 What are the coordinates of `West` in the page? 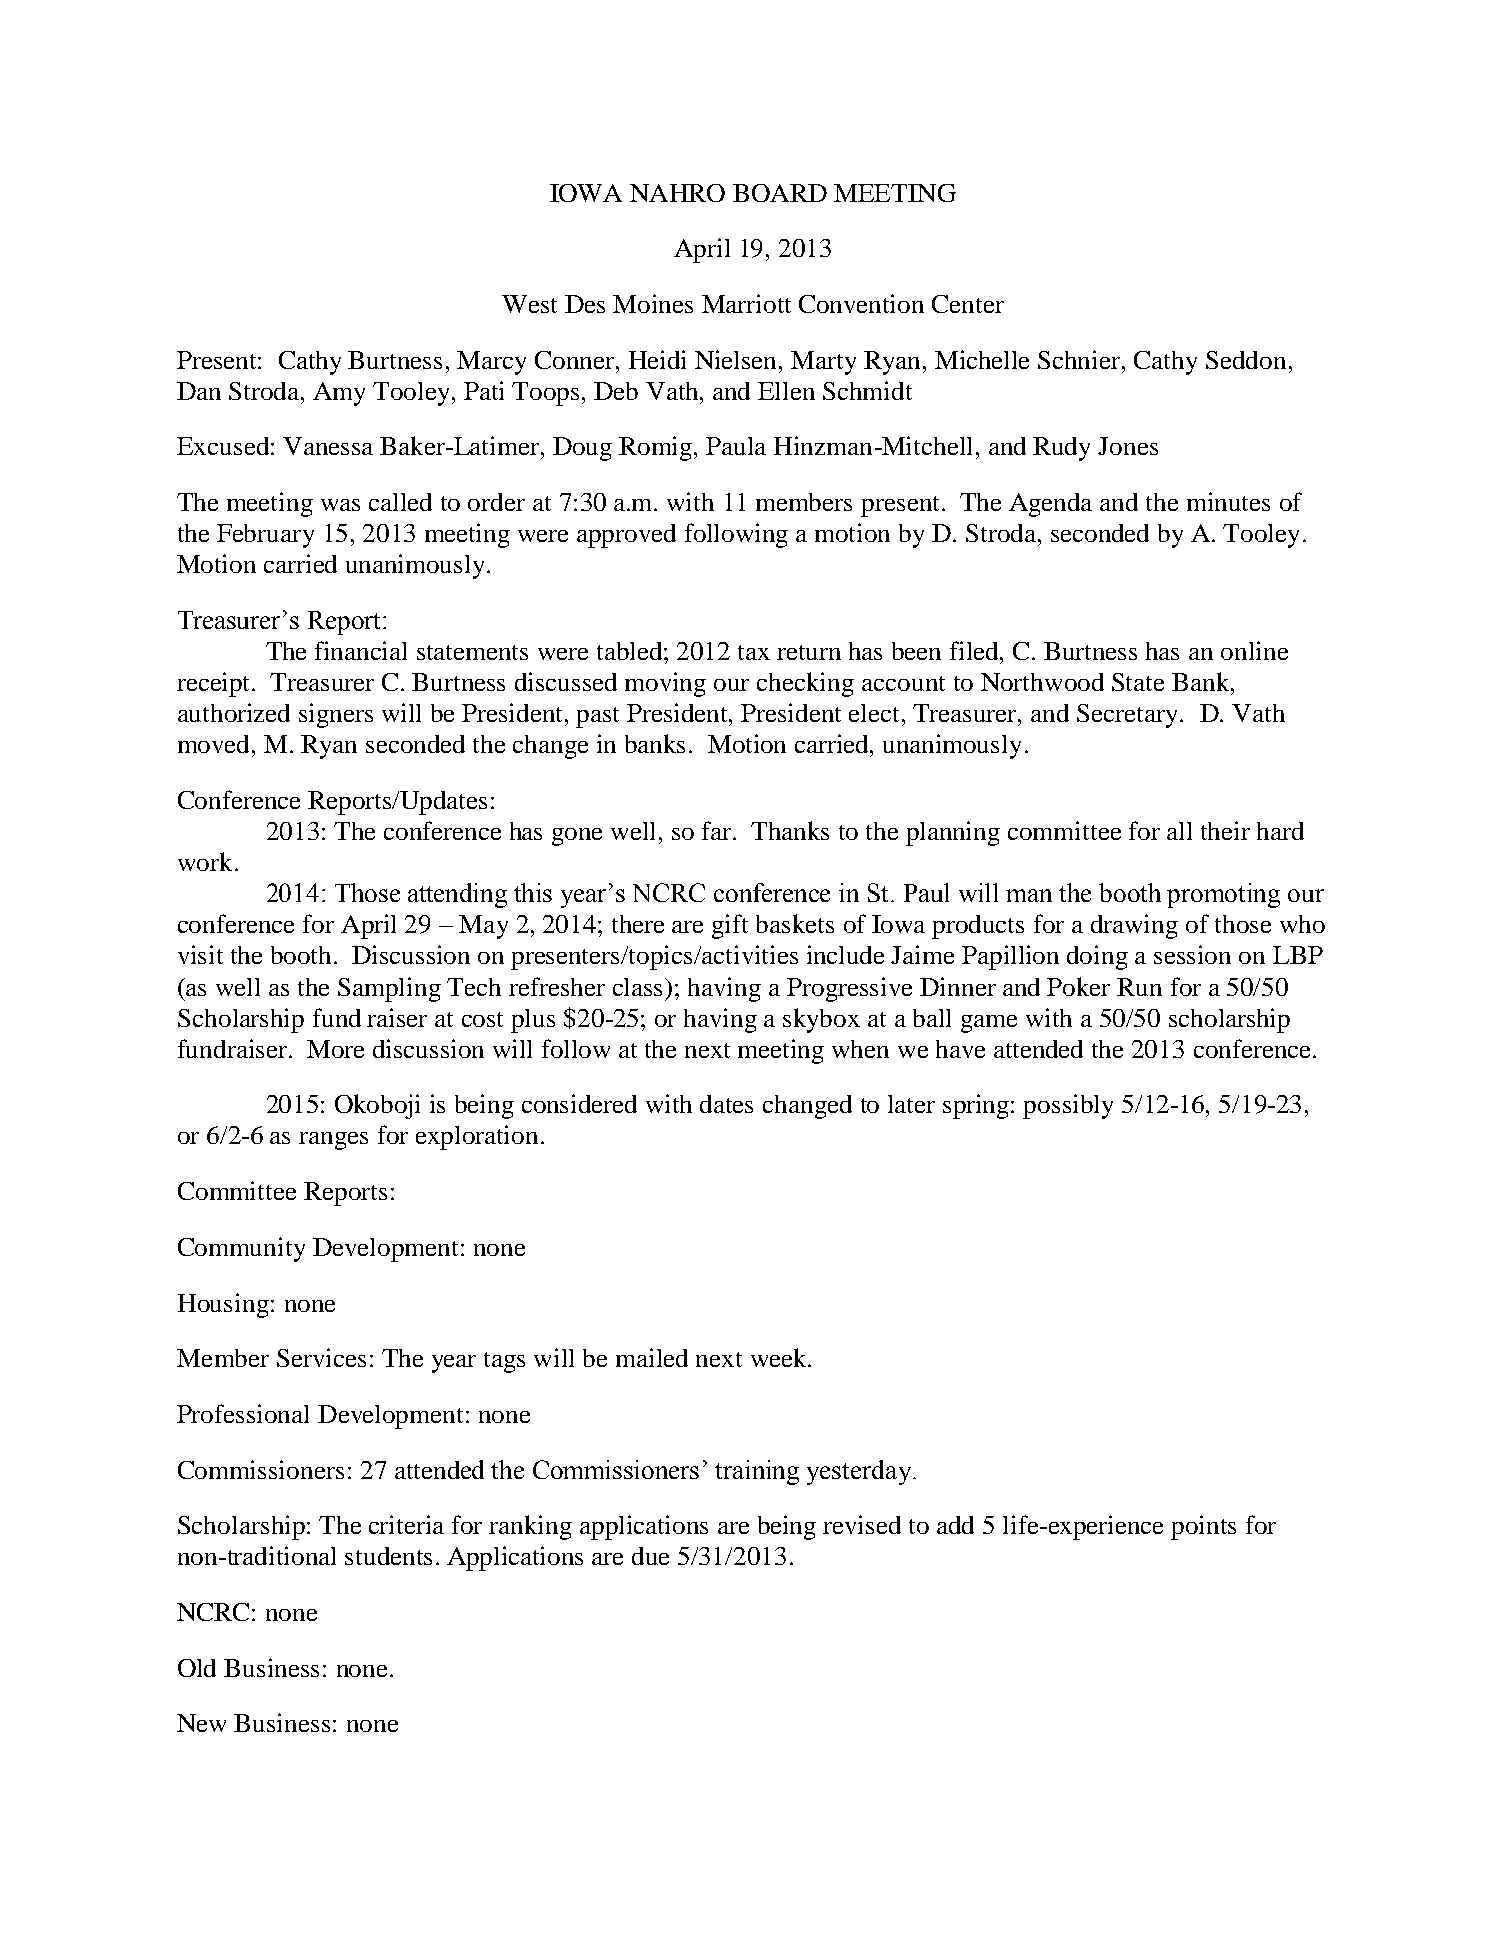 It's located at (529, 304).
